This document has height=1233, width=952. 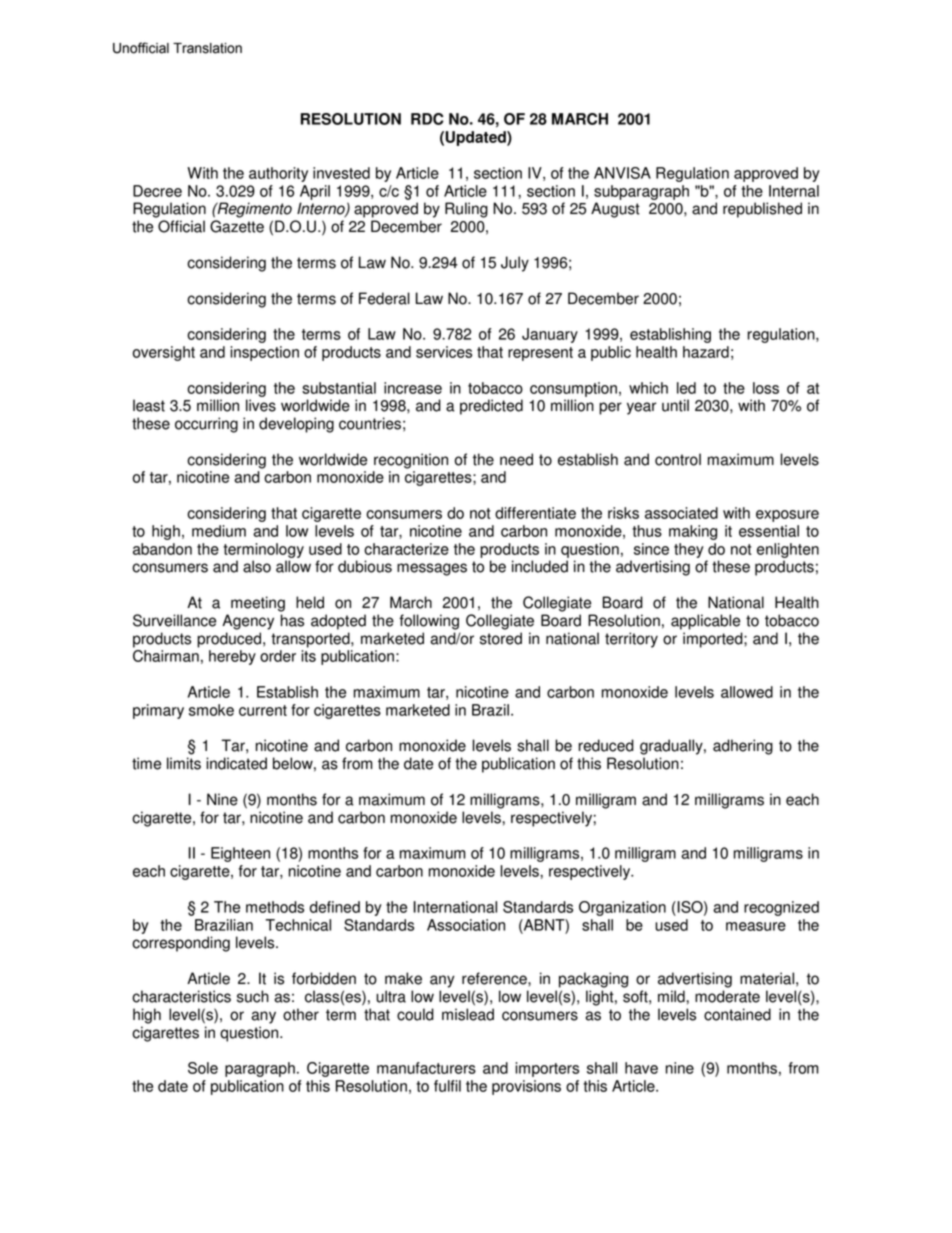 I want to click on they, so click(x=689, y=550).
